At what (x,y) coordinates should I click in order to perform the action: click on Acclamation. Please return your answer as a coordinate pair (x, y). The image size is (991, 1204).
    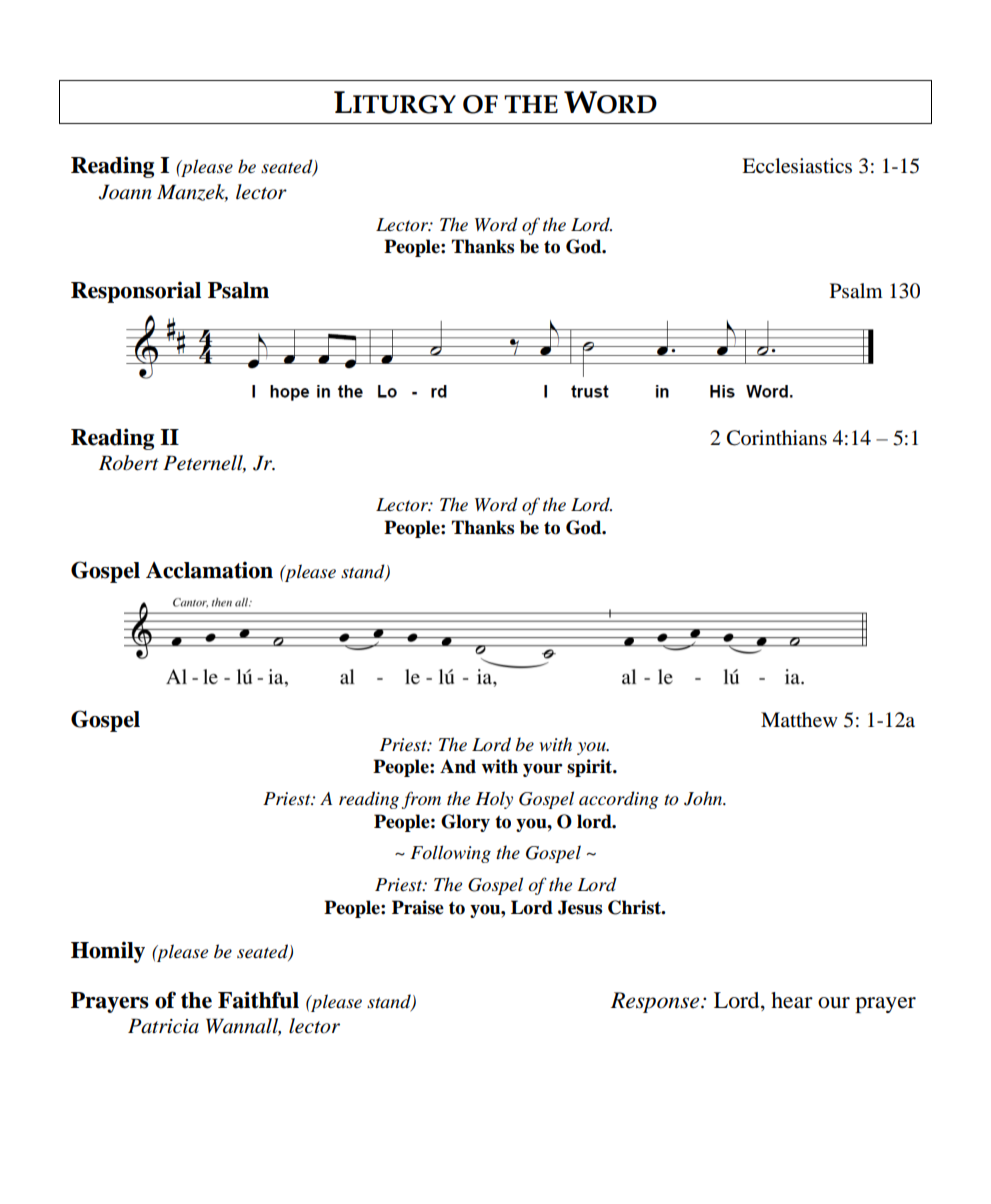
    Looking at the image, I should click on (209, 570).
